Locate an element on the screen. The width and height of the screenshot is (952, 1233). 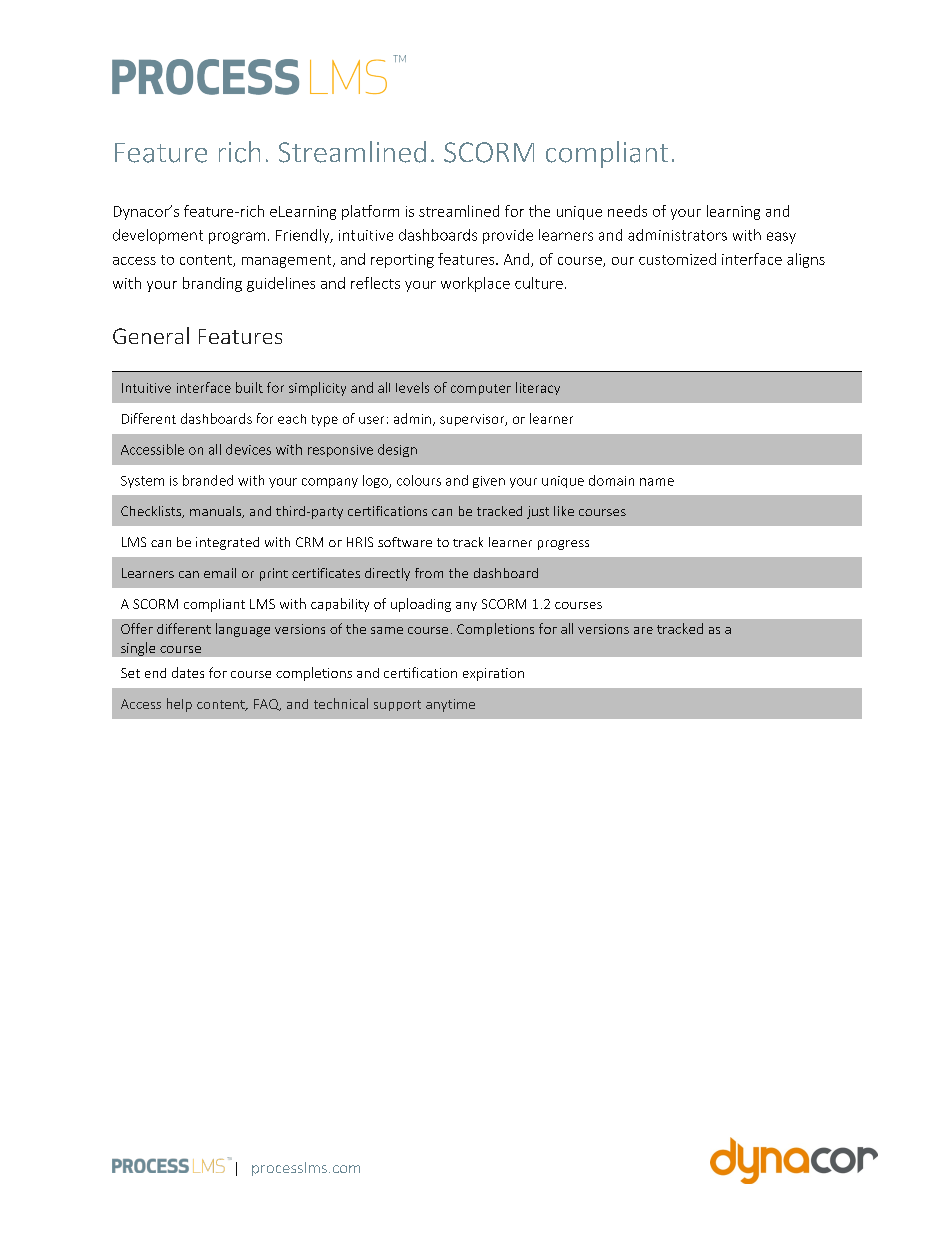
email is located at coordinates (220, 573).
